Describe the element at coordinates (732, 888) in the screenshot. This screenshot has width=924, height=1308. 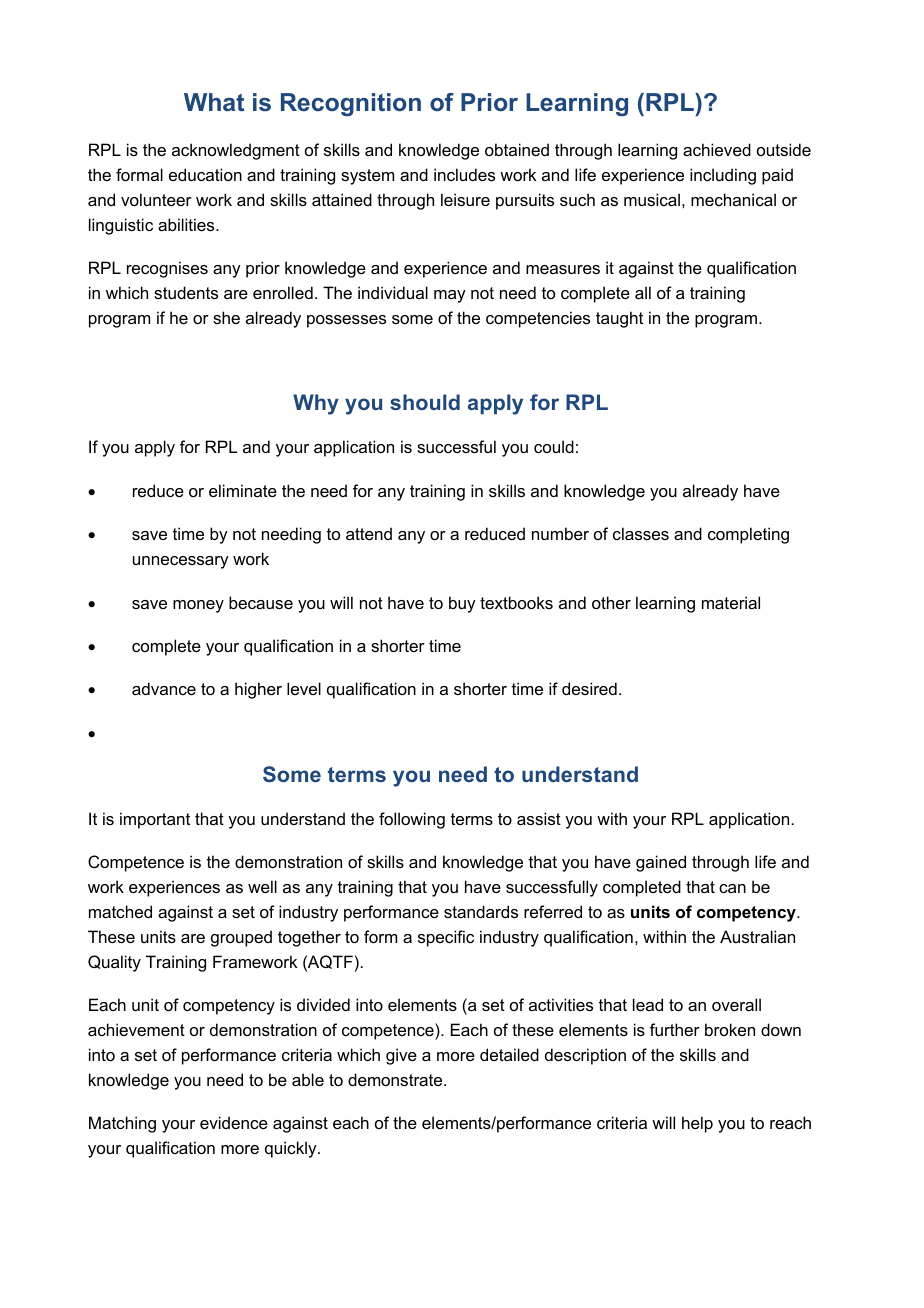
I see `can` at that location.
